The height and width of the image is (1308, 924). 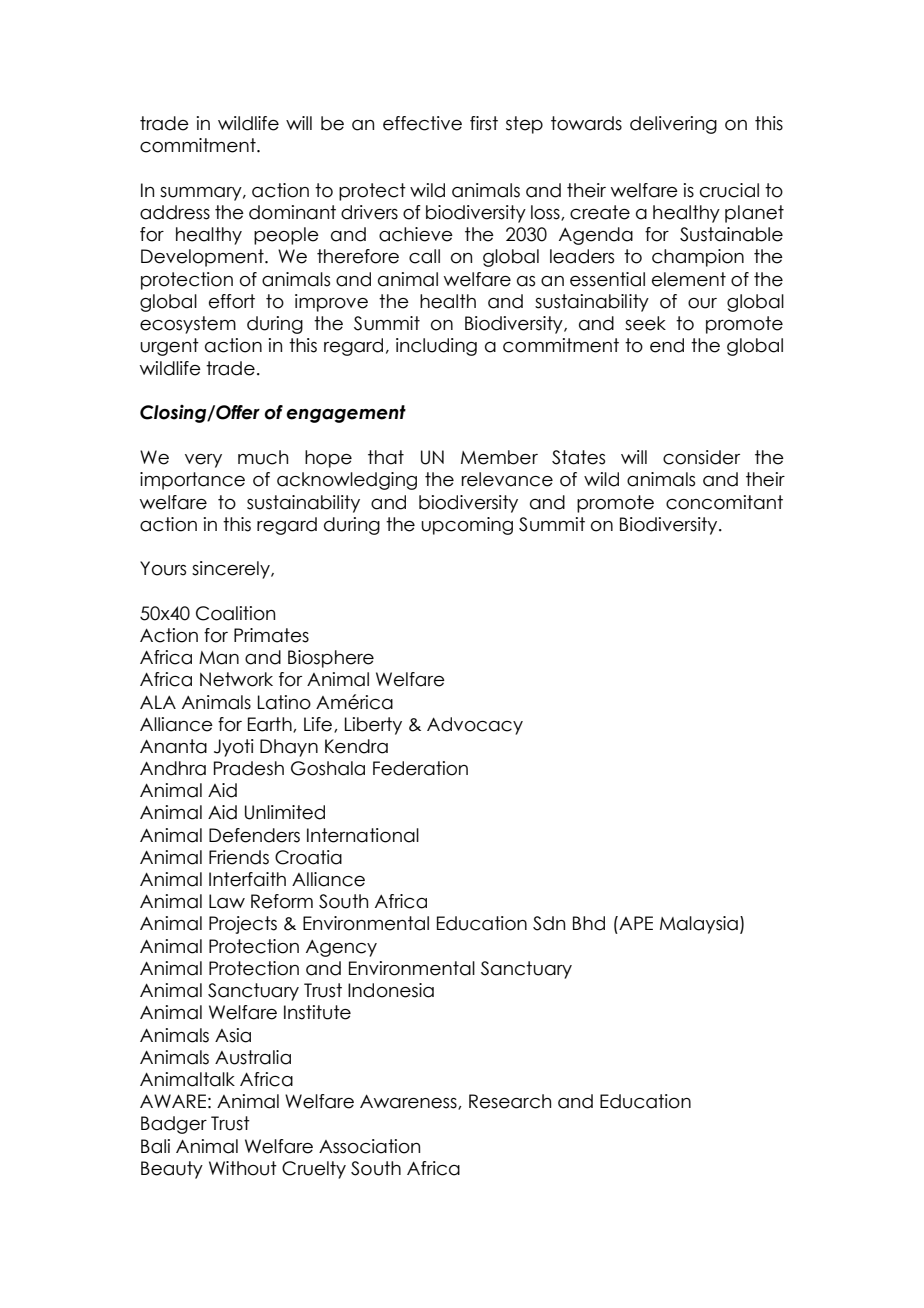 I want to click on APE, so click(x=635, y=923).
